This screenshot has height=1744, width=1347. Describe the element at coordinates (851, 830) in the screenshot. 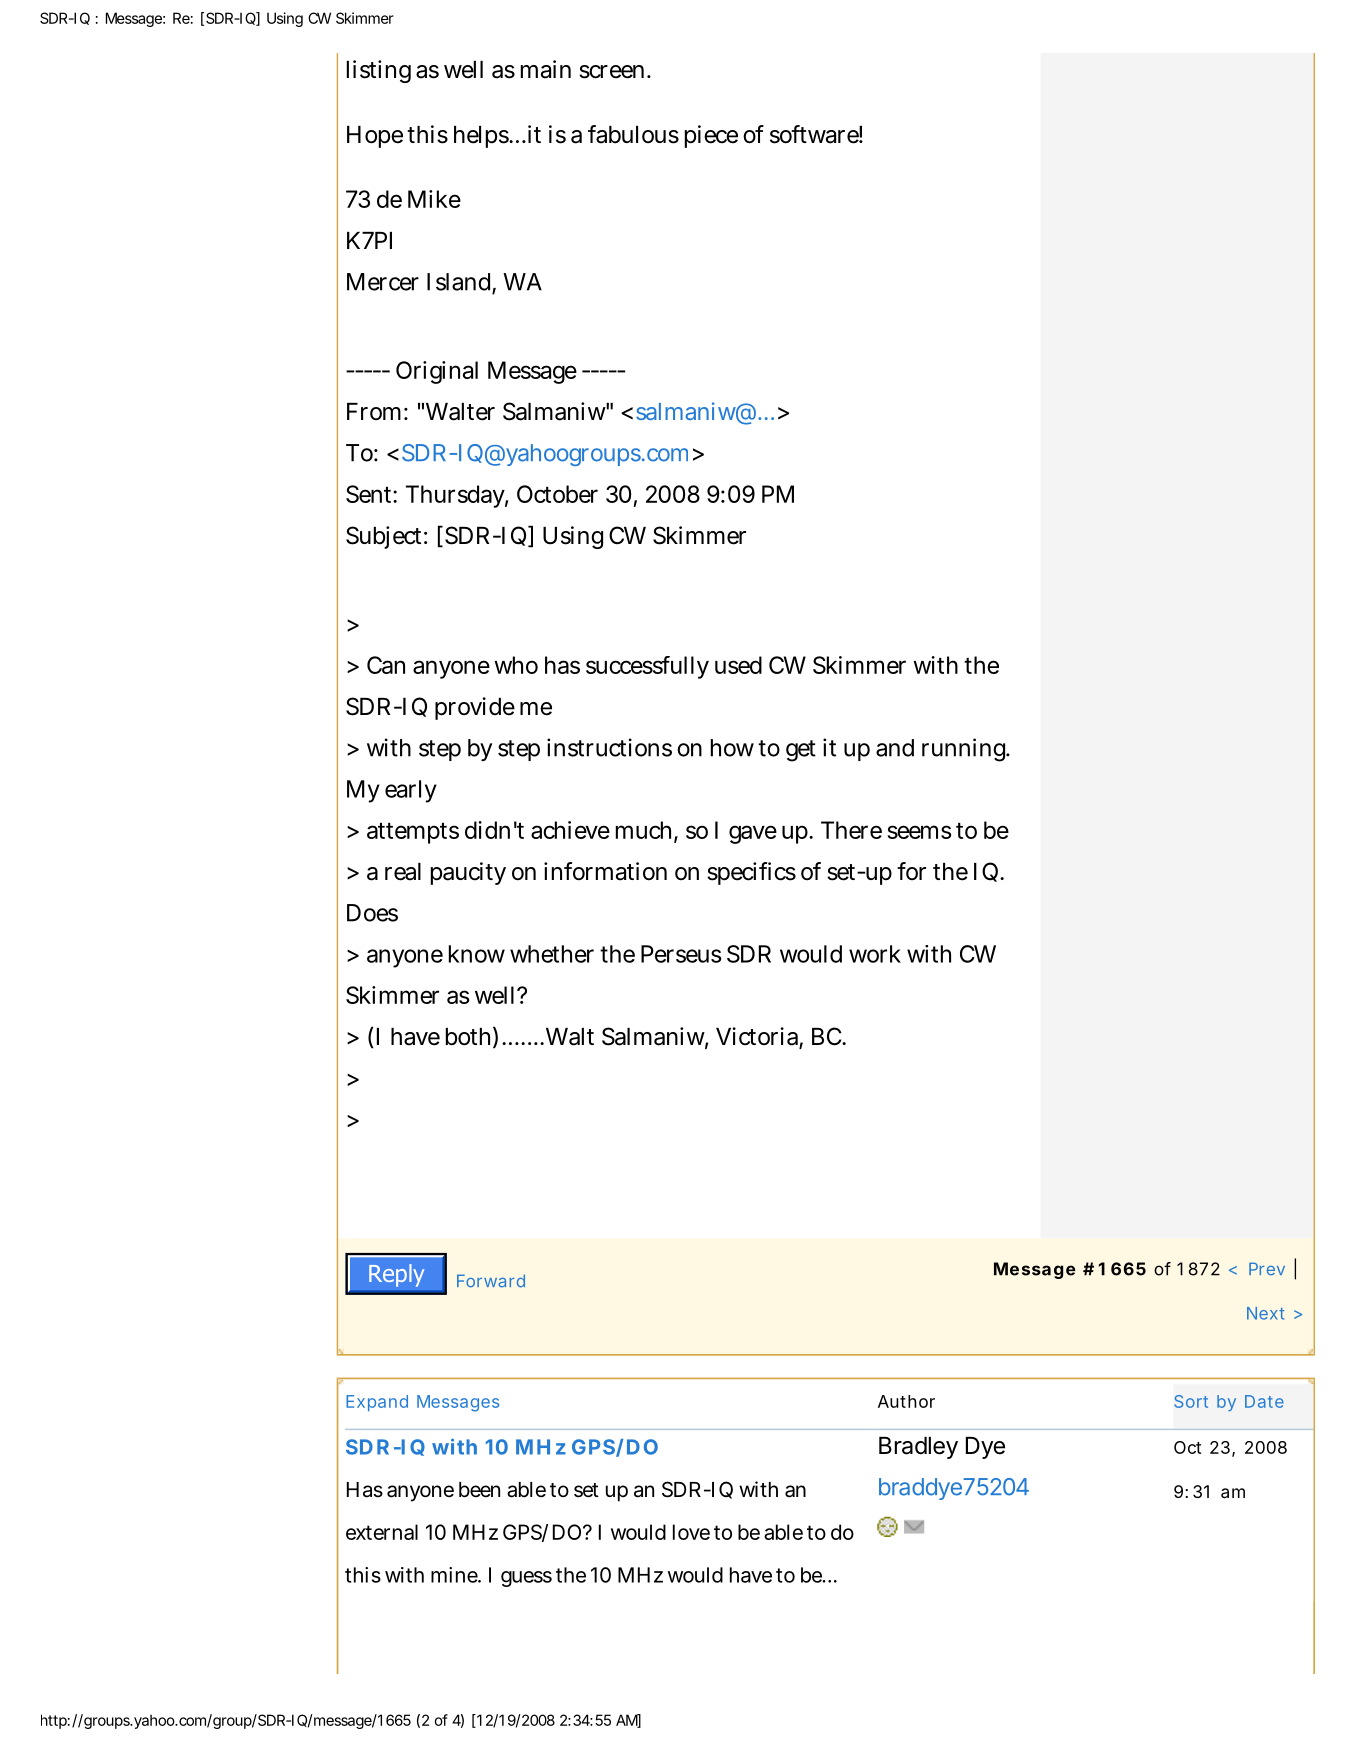

I see `There` at that location.
